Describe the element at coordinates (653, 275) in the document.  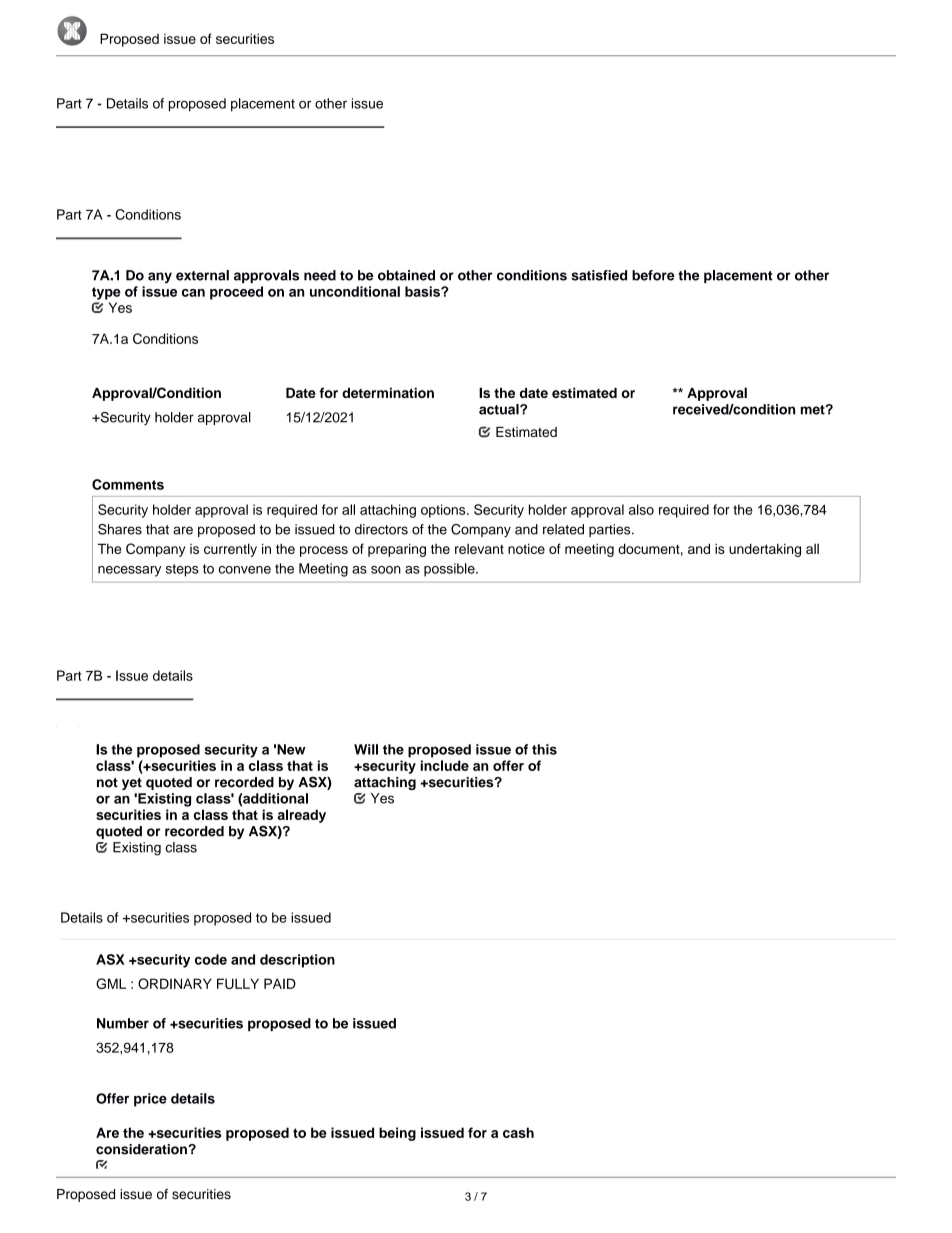
I see `before` at that location.
